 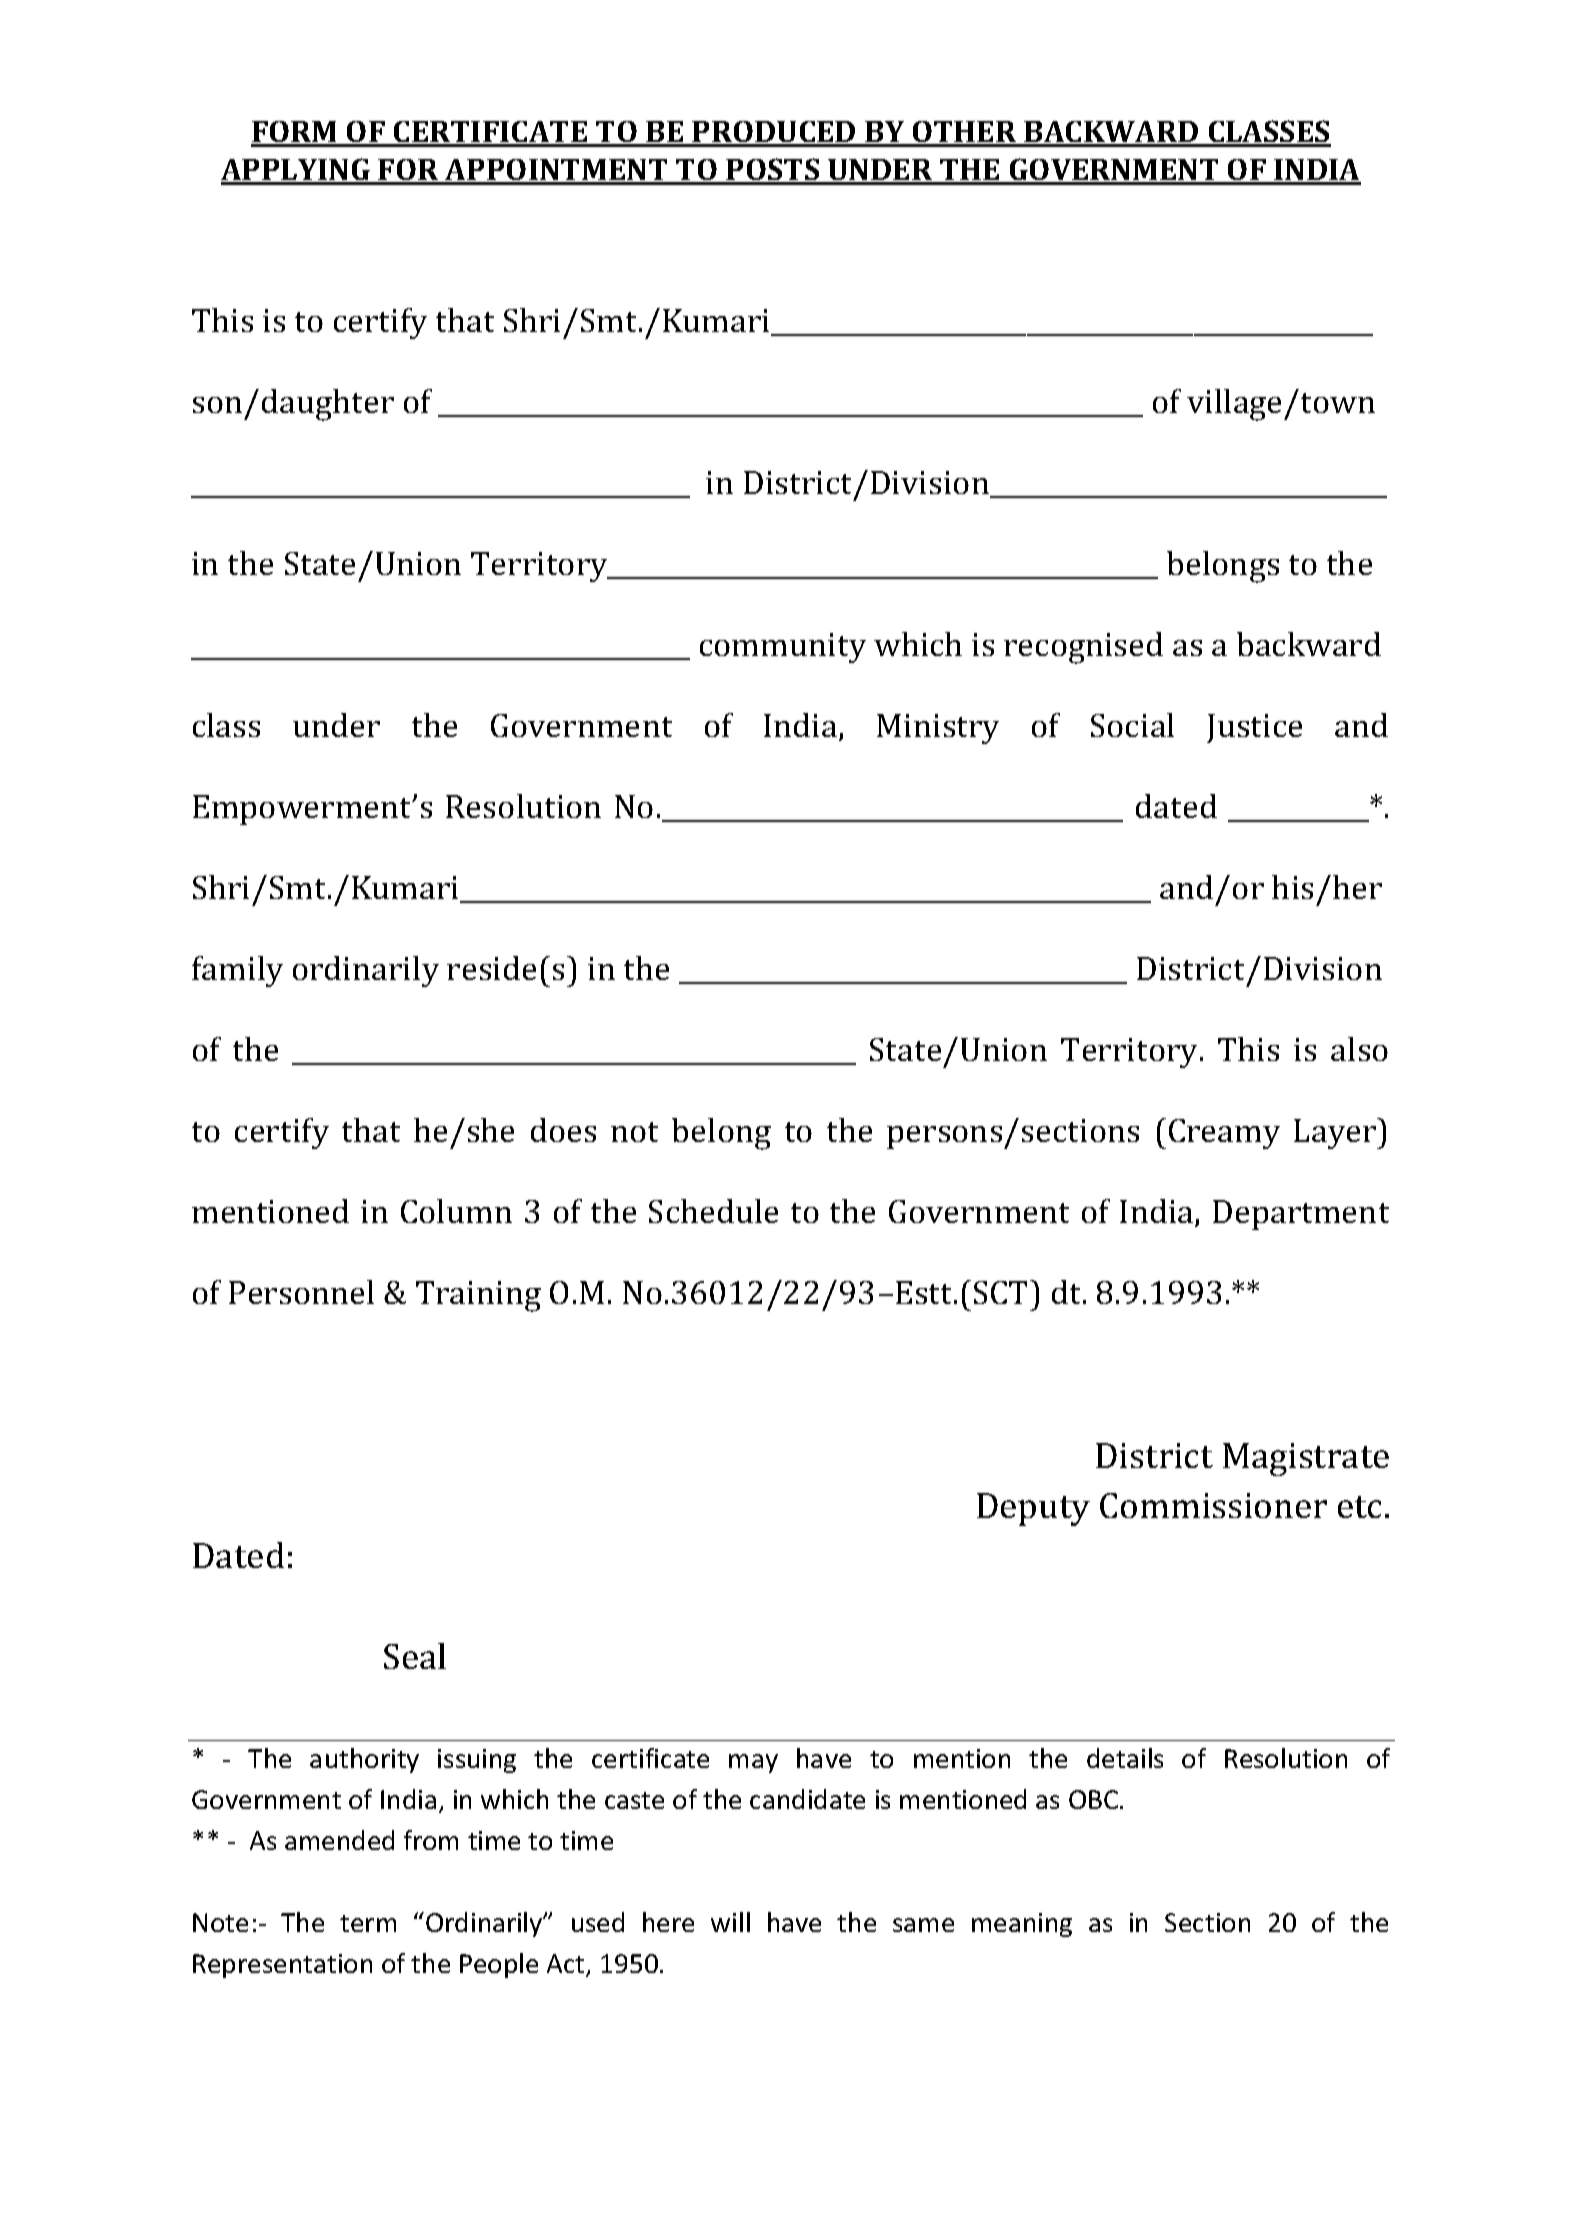 I want to click on FORM, so click(x=295, y=133).
